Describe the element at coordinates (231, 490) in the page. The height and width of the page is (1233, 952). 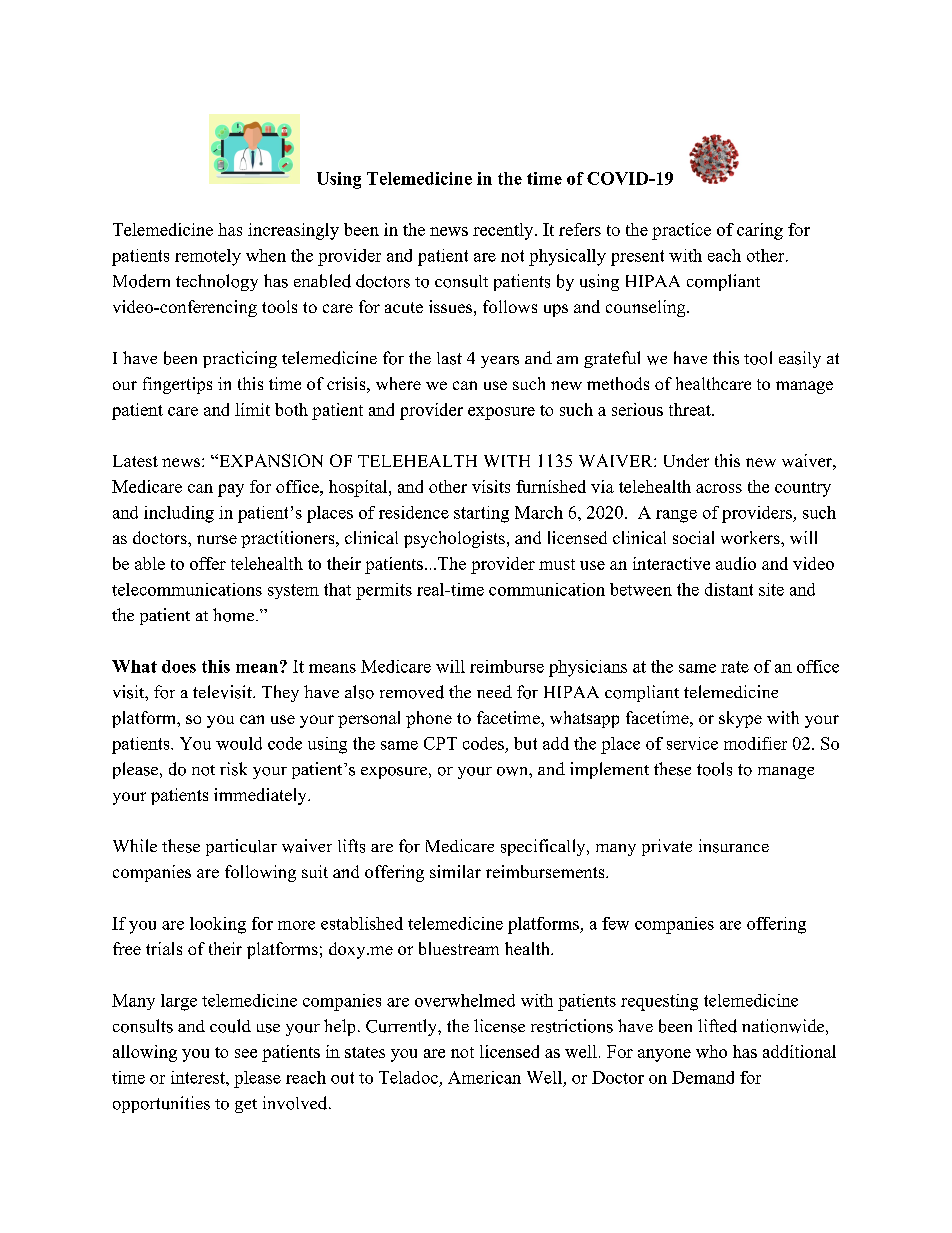
I see `pay` at that location.
